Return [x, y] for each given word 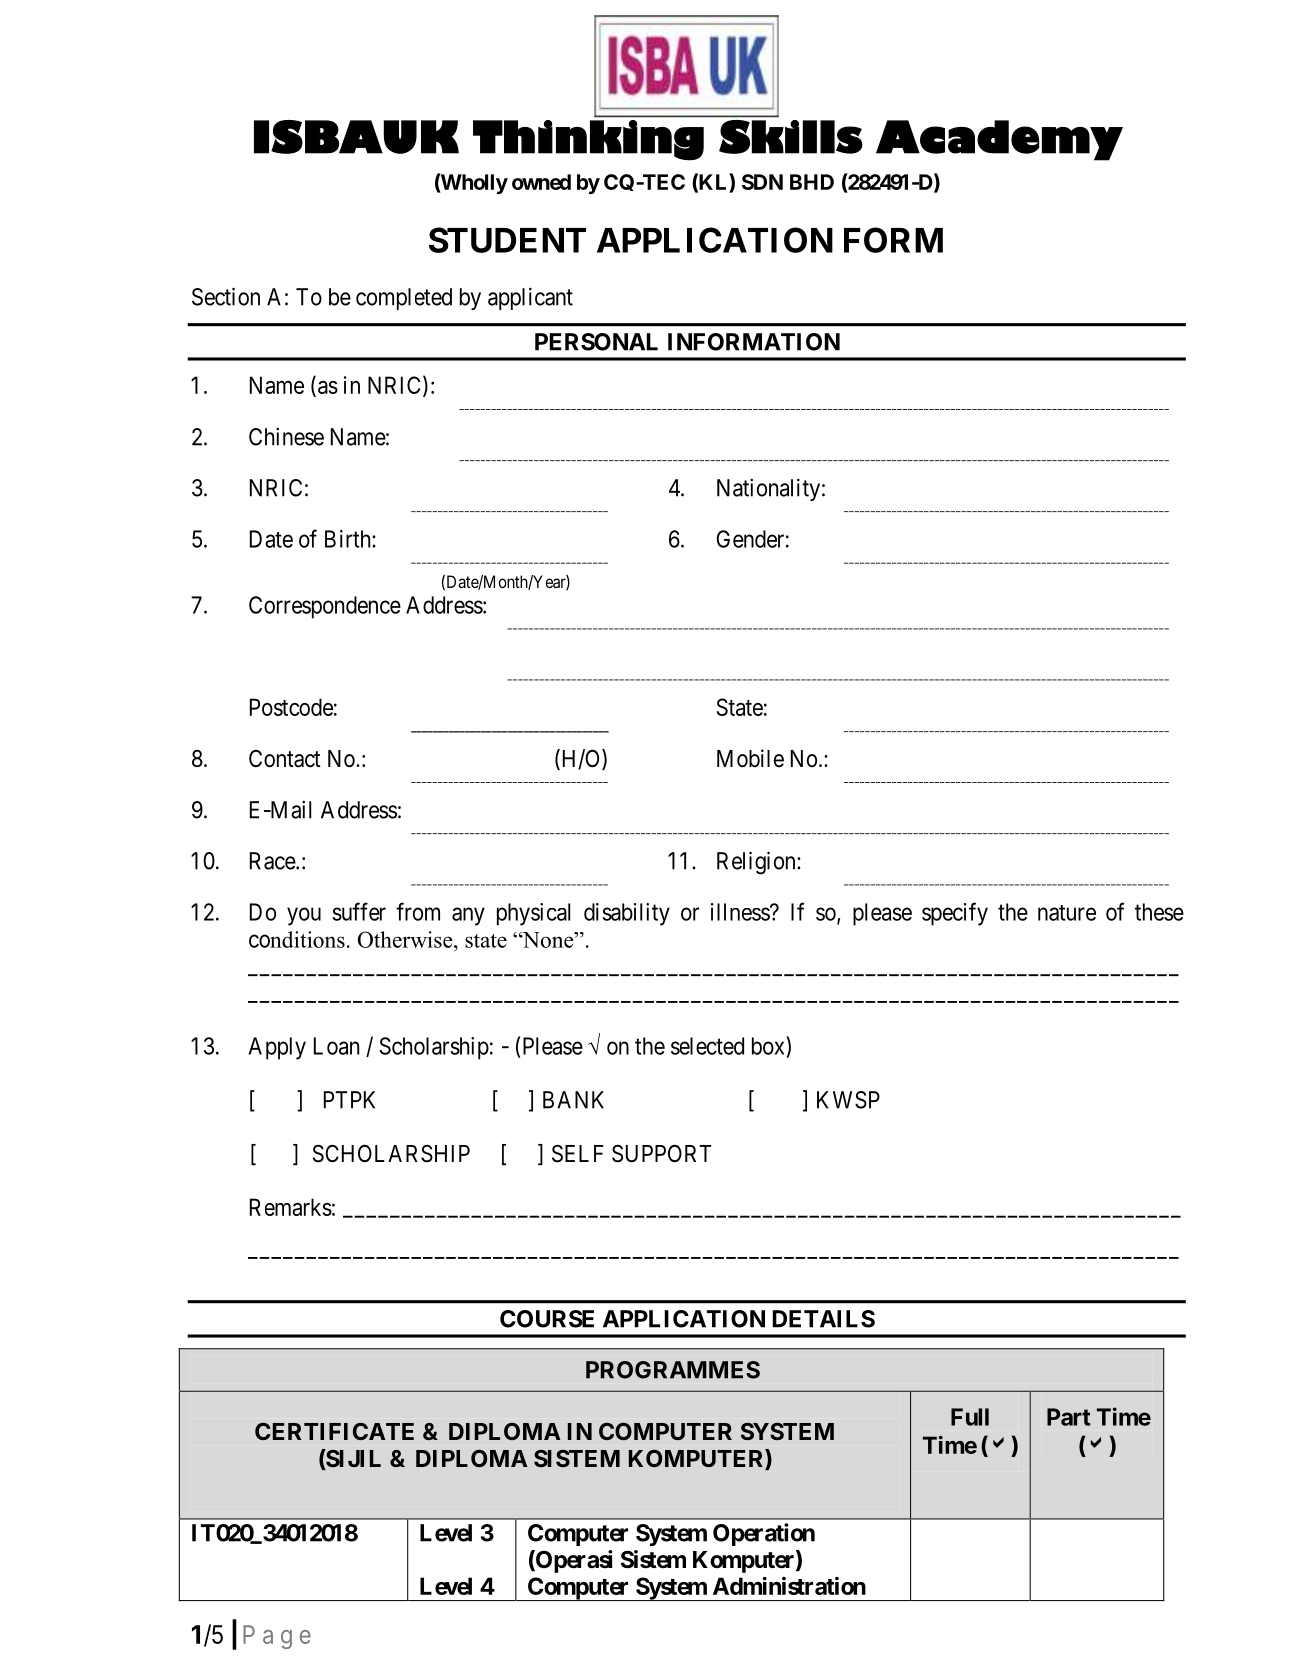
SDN [762, 182]
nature [1067, 913]
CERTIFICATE [334, 1431]
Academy [999, 140]
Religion [757, 863]
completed [404, 299]
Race [273, 861]
